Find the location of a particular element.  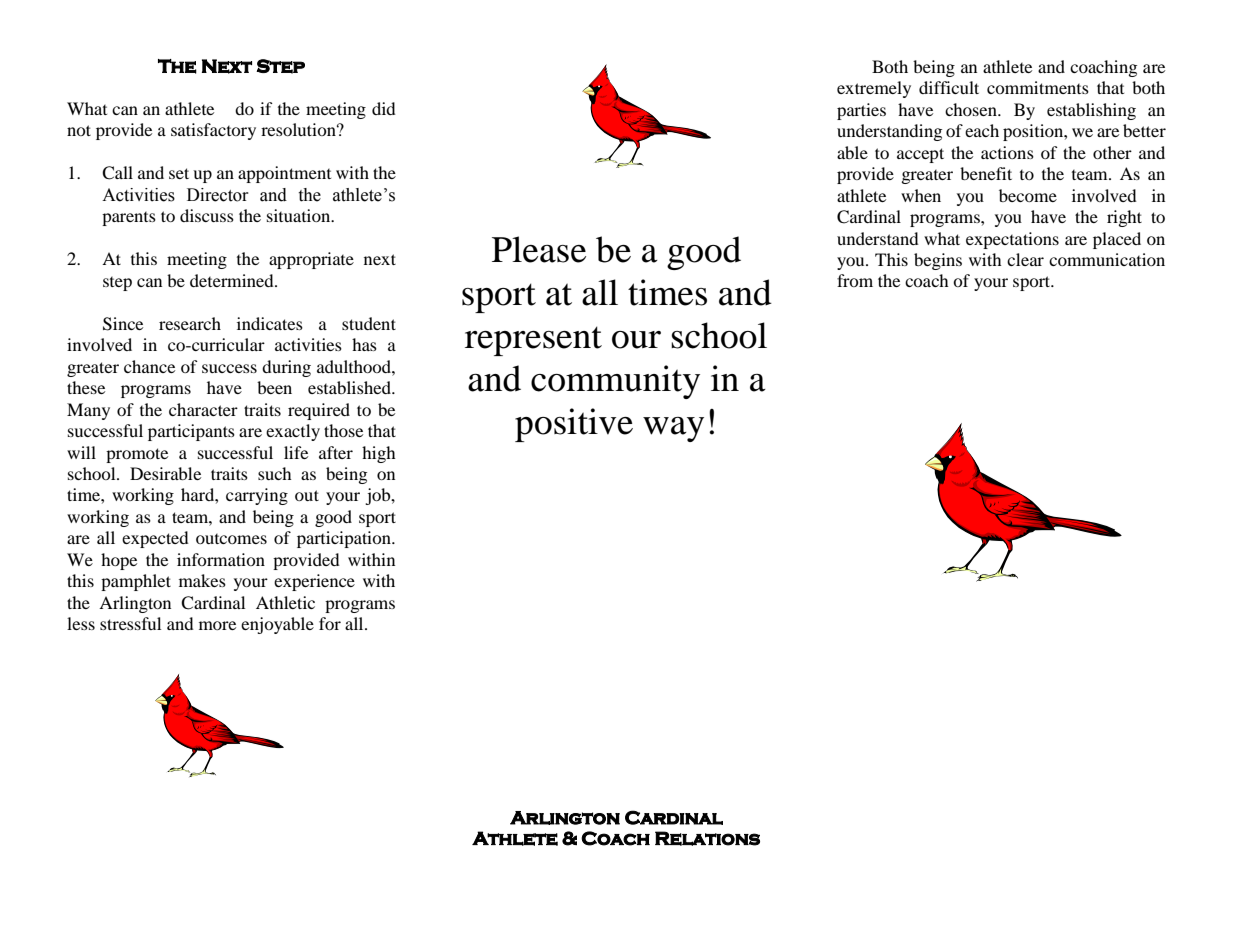

satisfactory is located at coordinates (213, 131).
